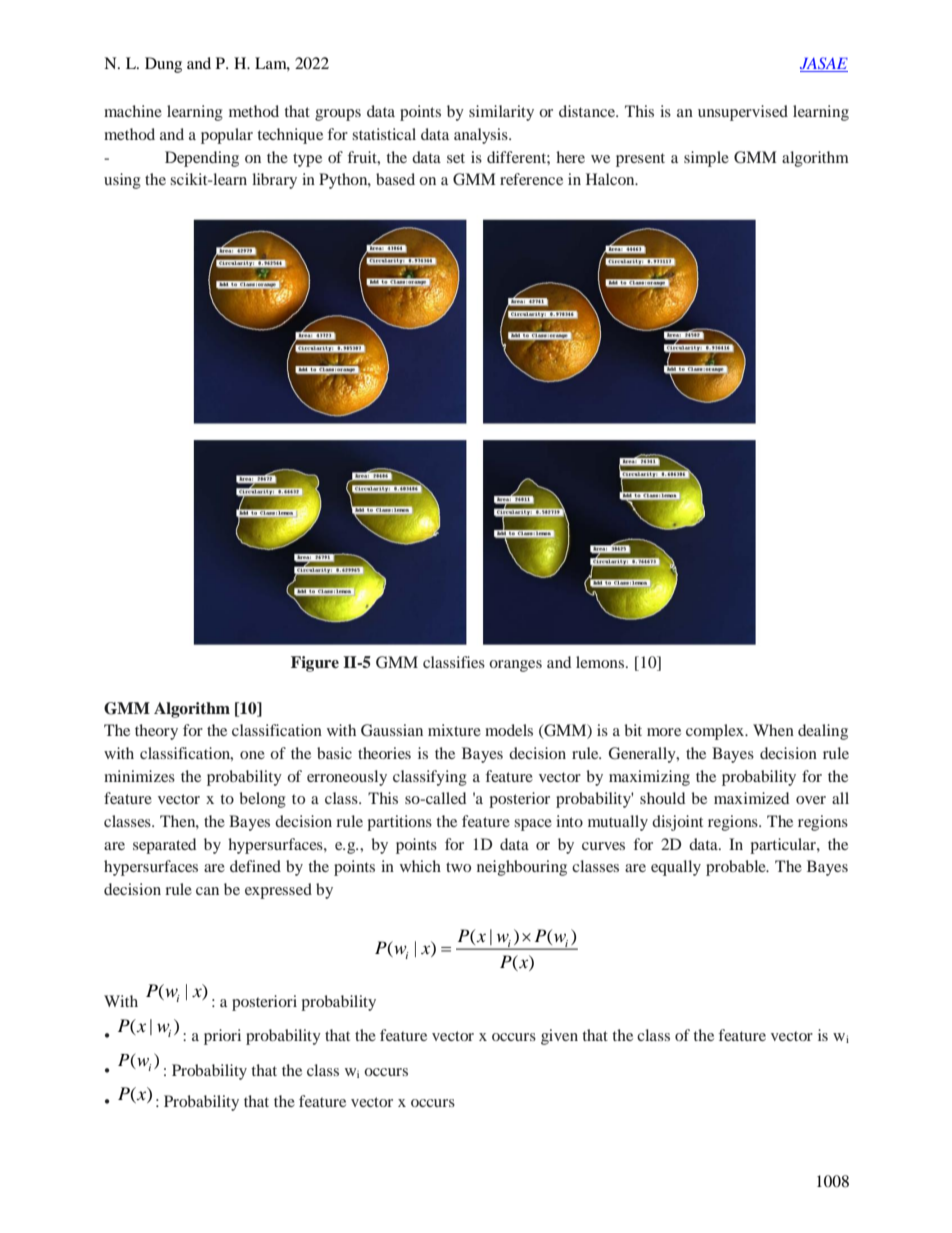 This screenshot has width=952, height=1233. What do you see at coordinates (315, 664) in the screenshot?
I see `Figure` at bounding box center [315, 664].
